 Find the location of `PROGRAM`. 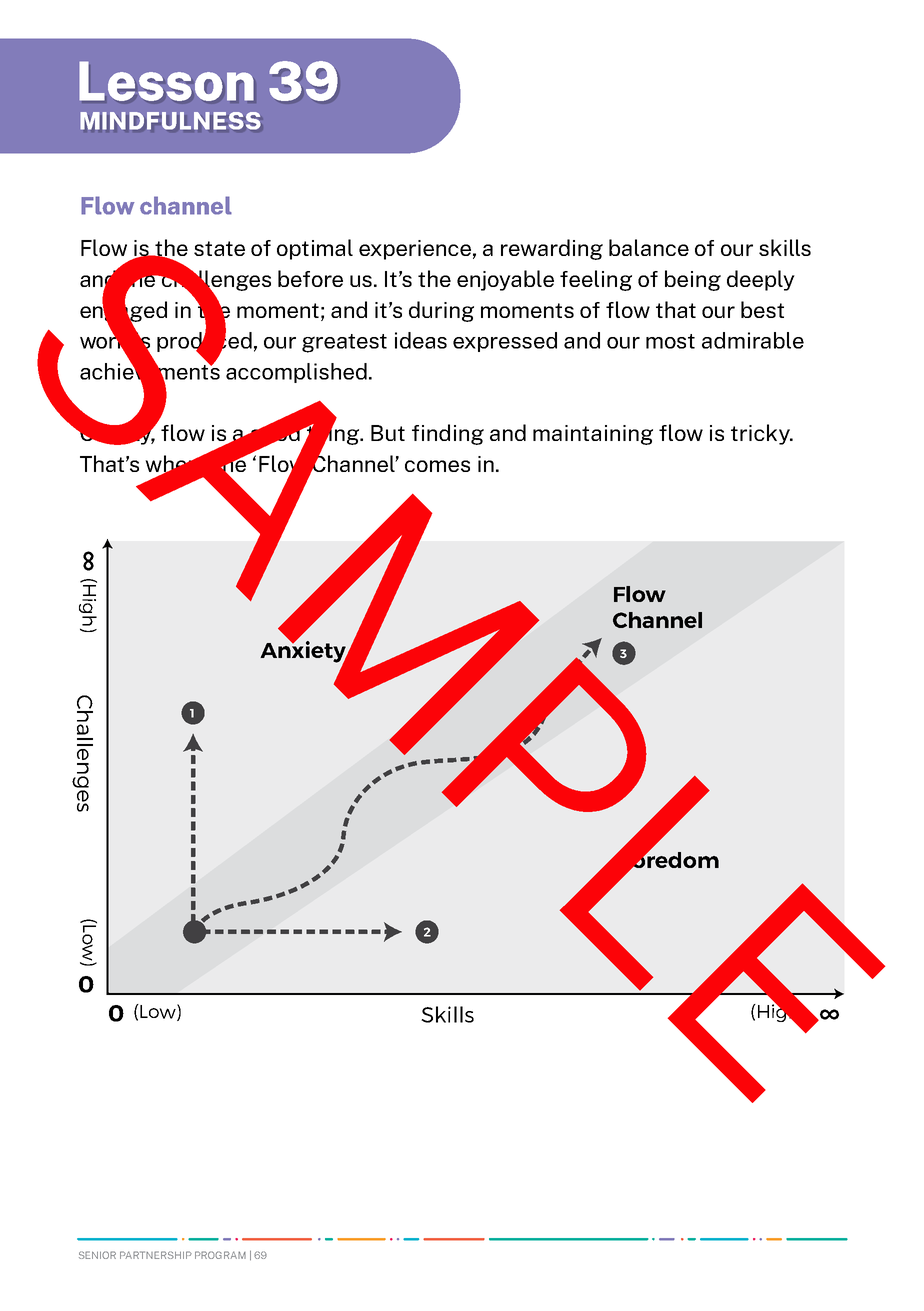

PROGRAM is located at coordinates (220, 1255).
